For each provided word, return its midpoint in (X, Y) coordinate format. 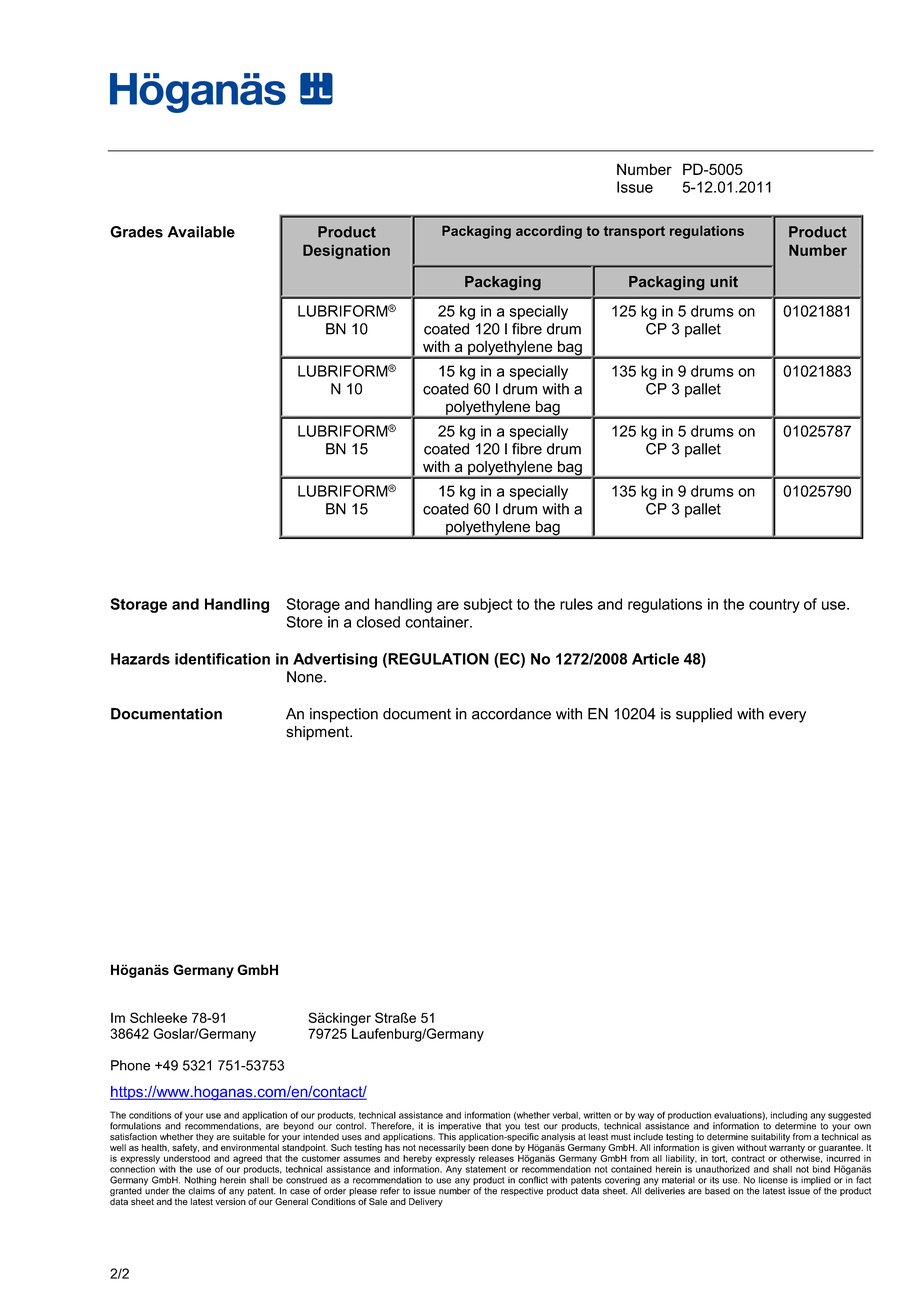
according (549, 232)
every (787, 717)
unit (724, 281)
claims (201, 1190)
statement (486, 1168)
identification (222, 659)
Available (201, 232)
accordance (511, 714)
